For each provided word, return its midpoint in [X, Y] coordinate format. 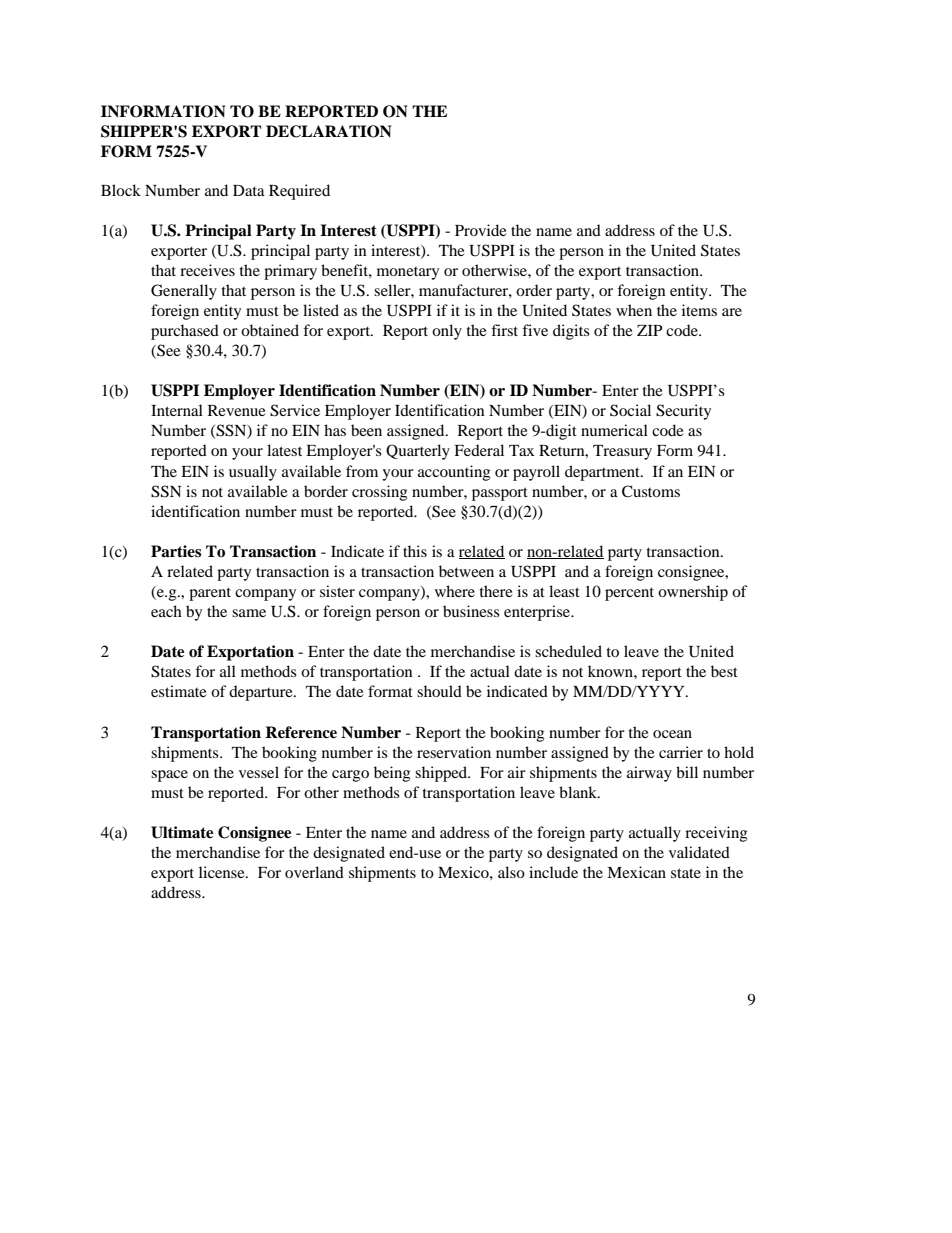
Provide [481, 230]
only [447, 332]
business [471, 611]
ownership [693, 593]
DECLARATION [328, 131]
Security [683, 412]
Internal [177, 410]
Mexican [636, 872]
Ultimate [182, 832]
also [511, 872]
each [166, 611]
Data [249, 190]
